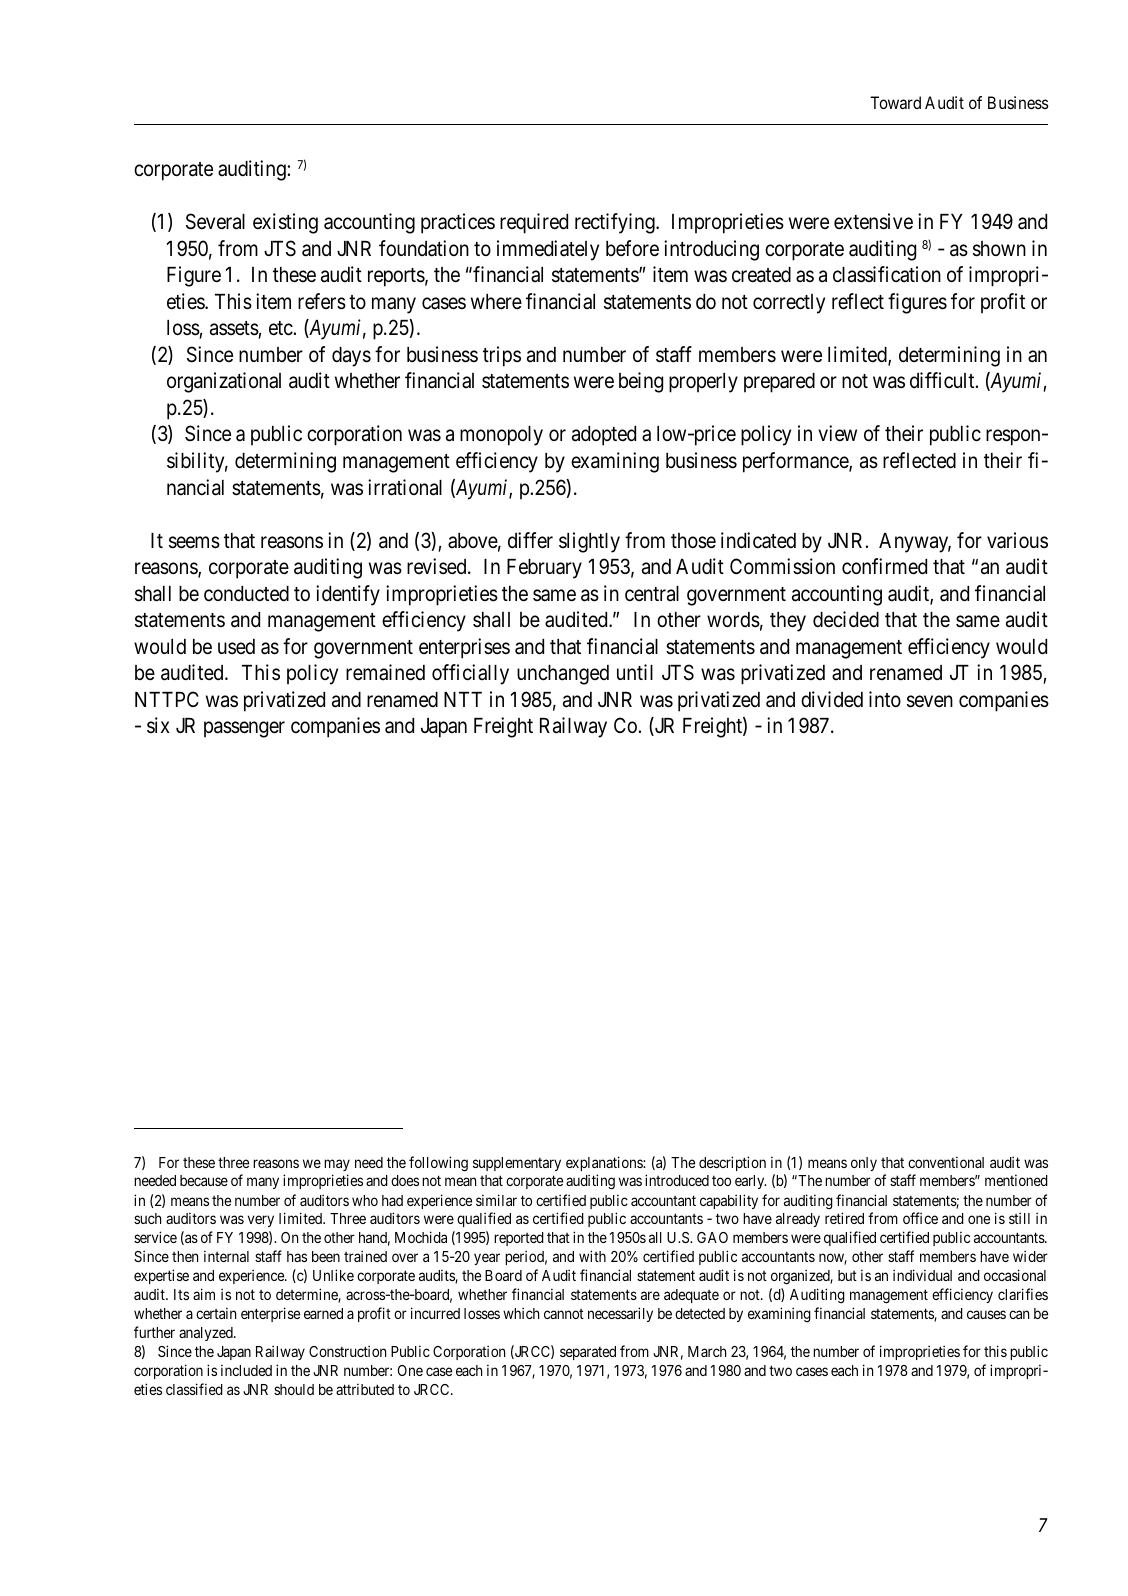 Image resolution: width=1128 pixels, height=1596 pixels. What do you see at coordinates (563, 675) in the screenshot?
I see `unchanged` at bounding box center [563, 675].
